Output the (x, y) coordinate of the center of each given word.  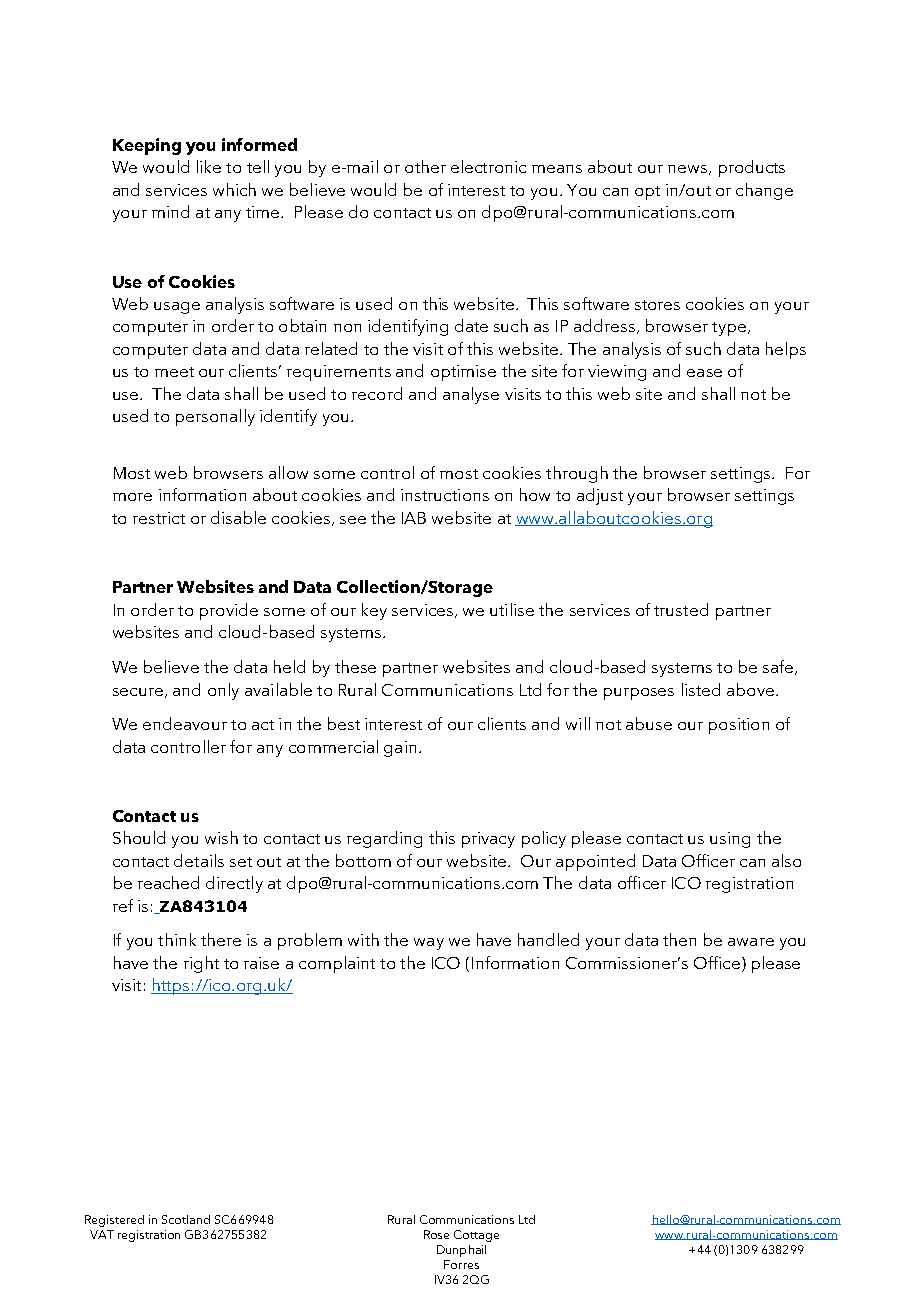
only (223, 691)
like (209, 166)
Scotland (186, 1219)
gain (400, 749)
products (752, 168)
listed (701, 689)
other (425, 166)
